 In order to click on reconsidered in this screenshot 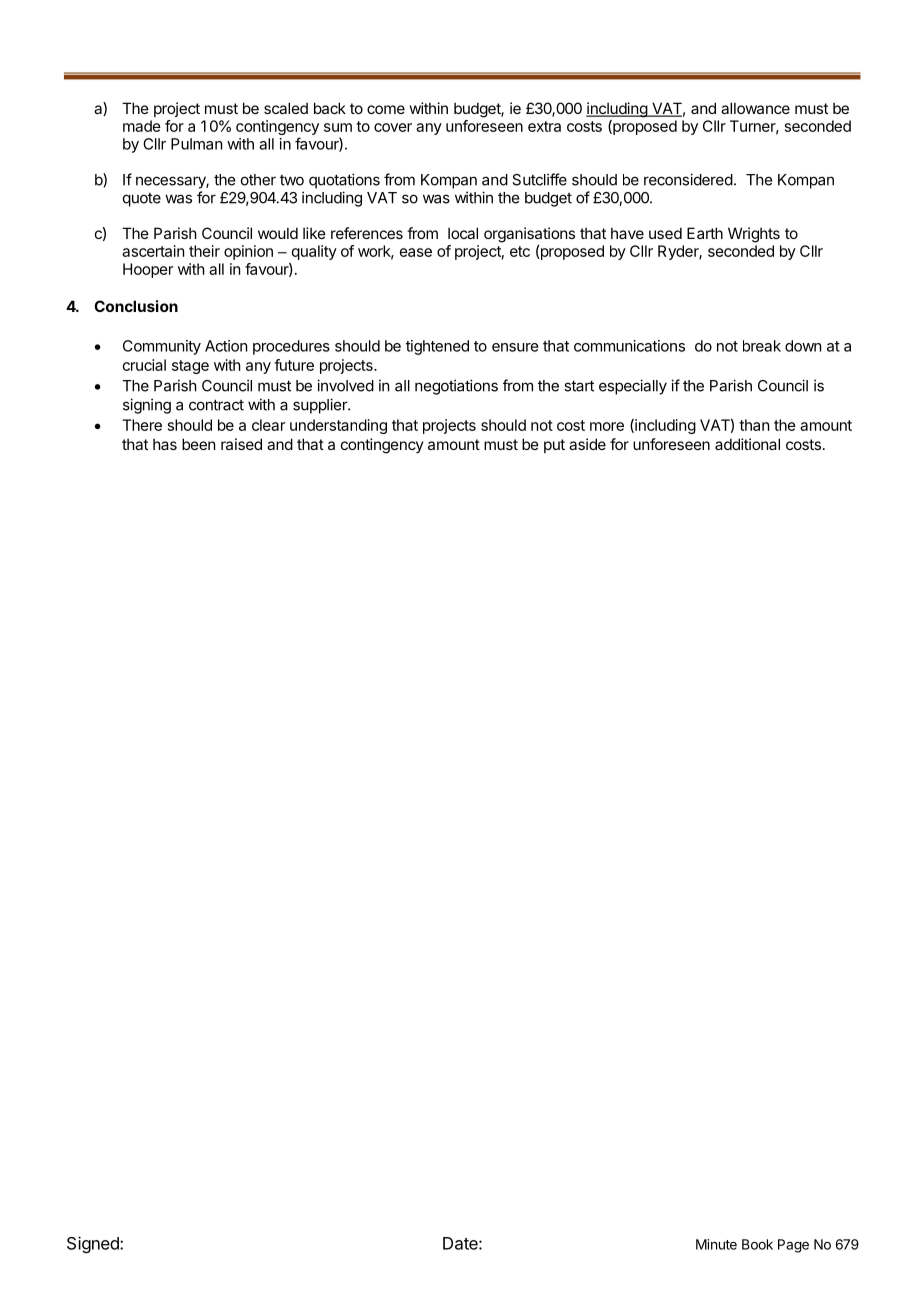, I will do `click(688, 179)`.
